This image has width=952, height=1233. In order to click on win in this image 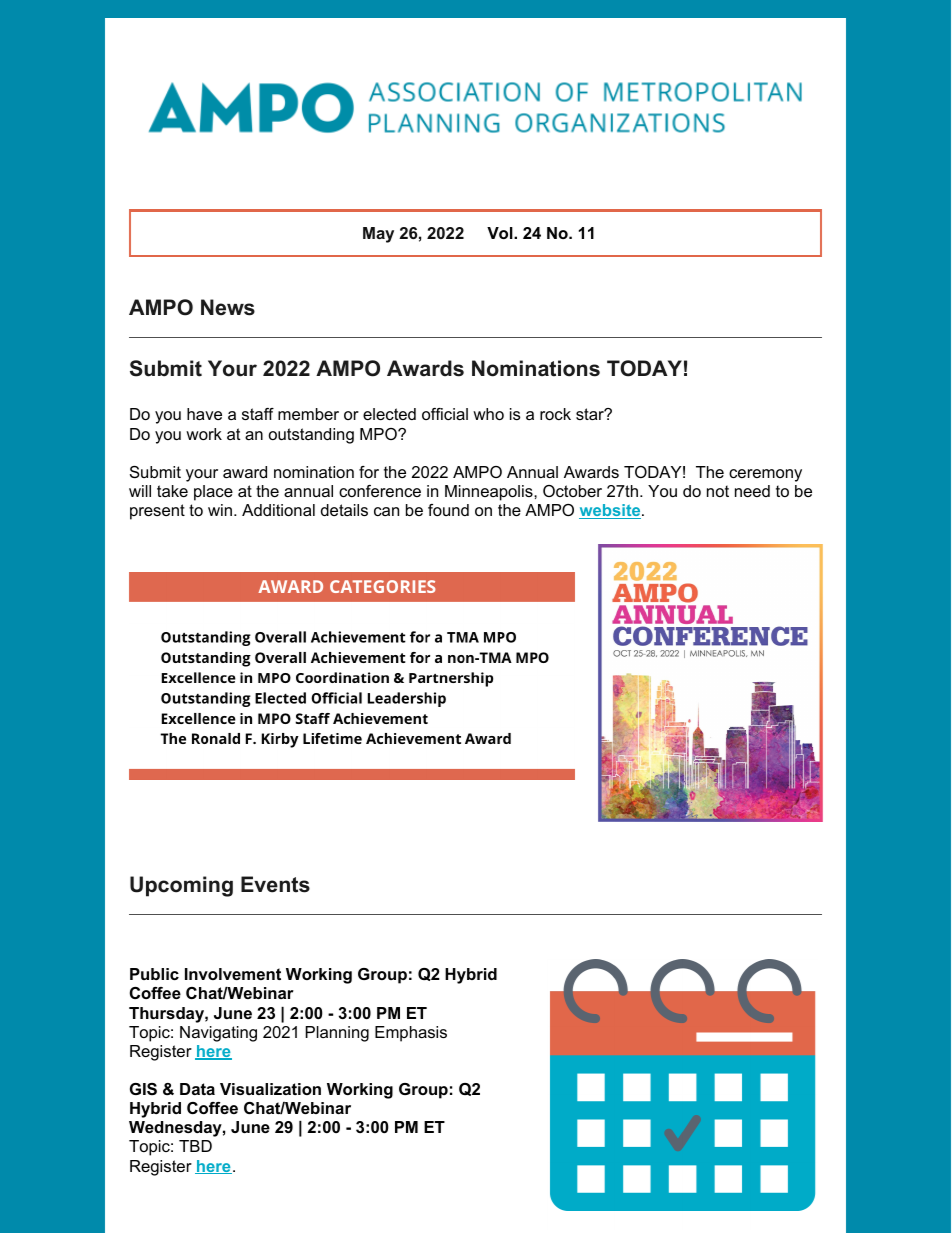, I will do `click(220, 510)`.
